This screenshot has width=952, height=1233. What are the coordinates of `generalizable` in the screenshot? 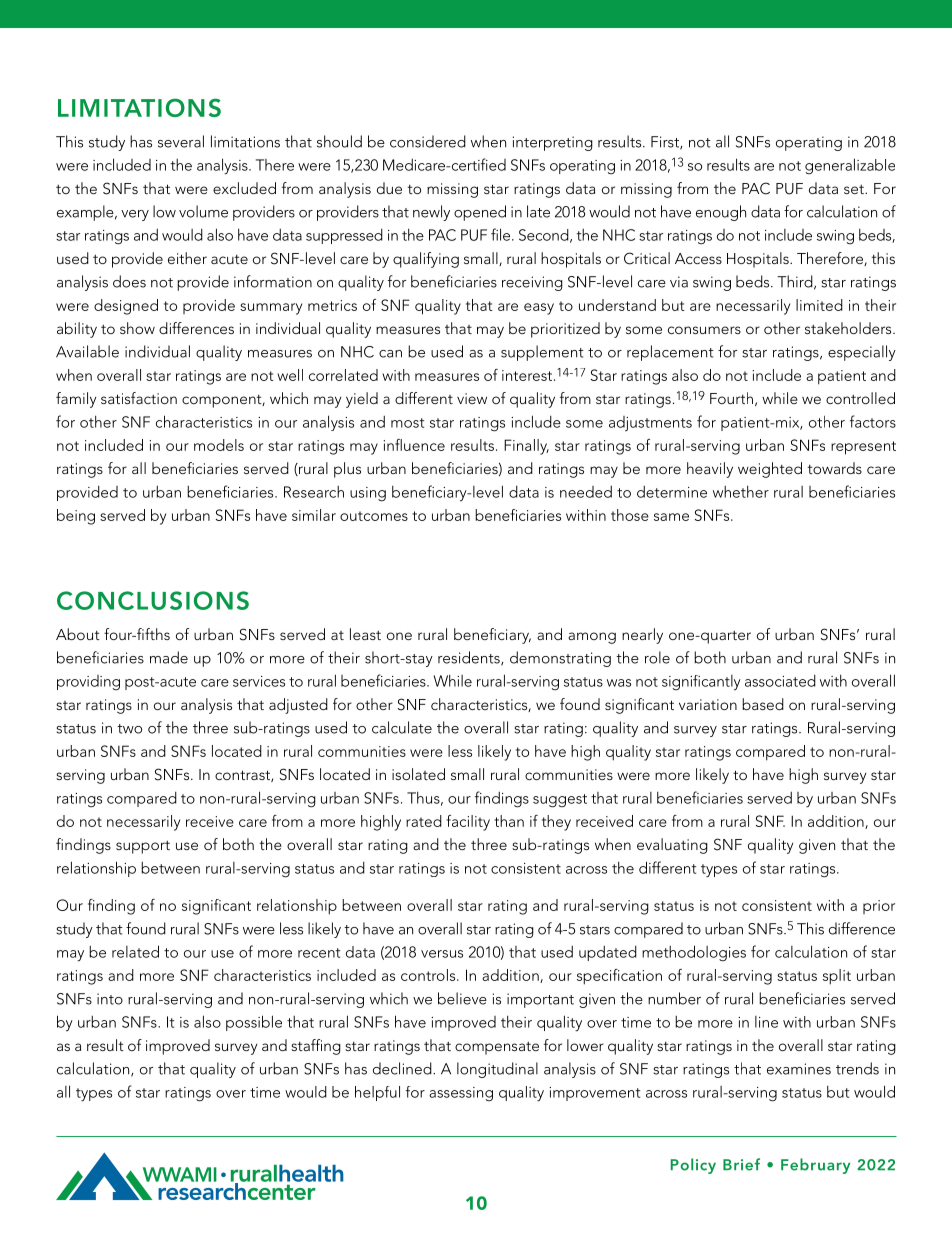 It's located at (850, 166).
